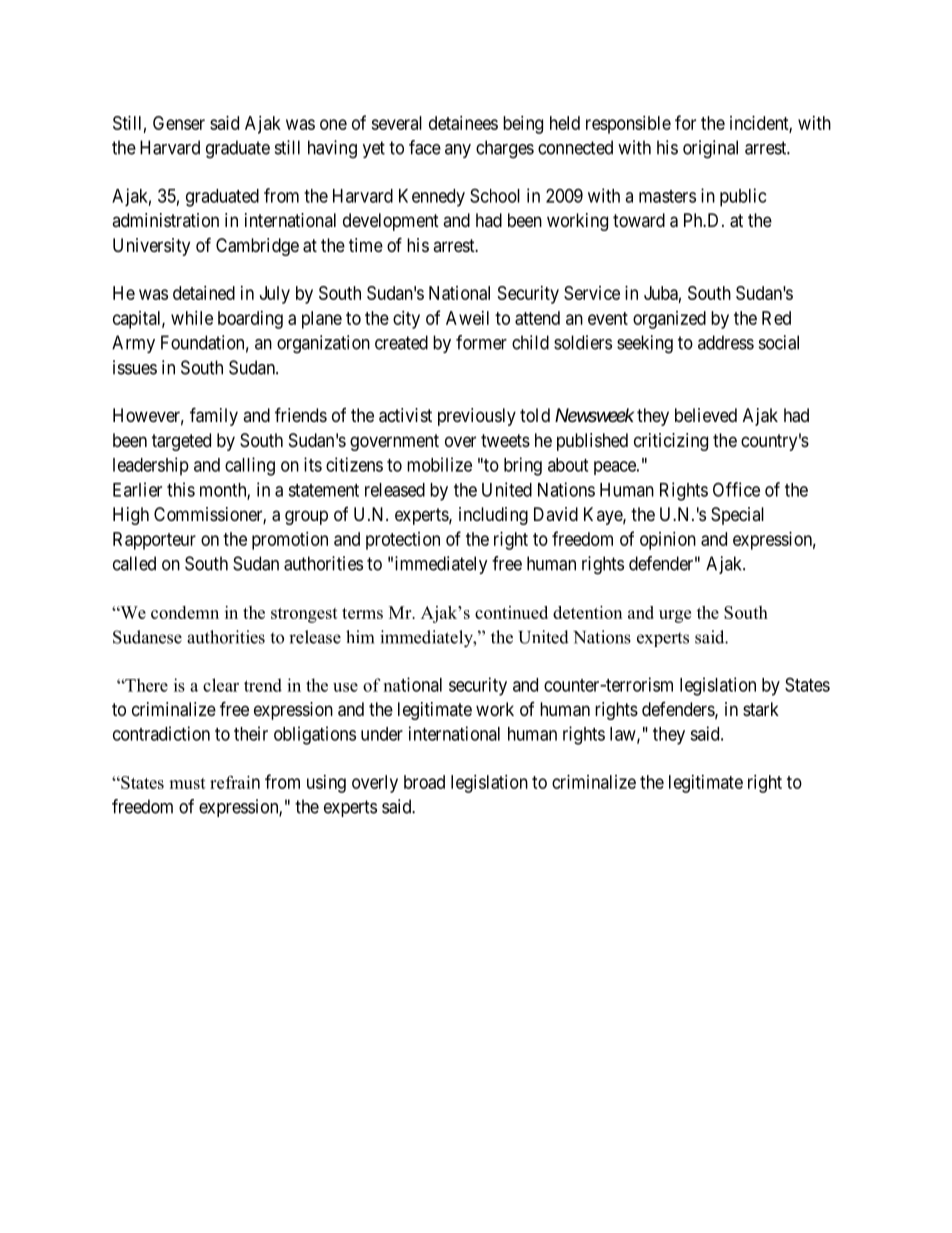 The width and height of the screenshot is (952, 1233). I want to click on targeted, so click(181, 442).
